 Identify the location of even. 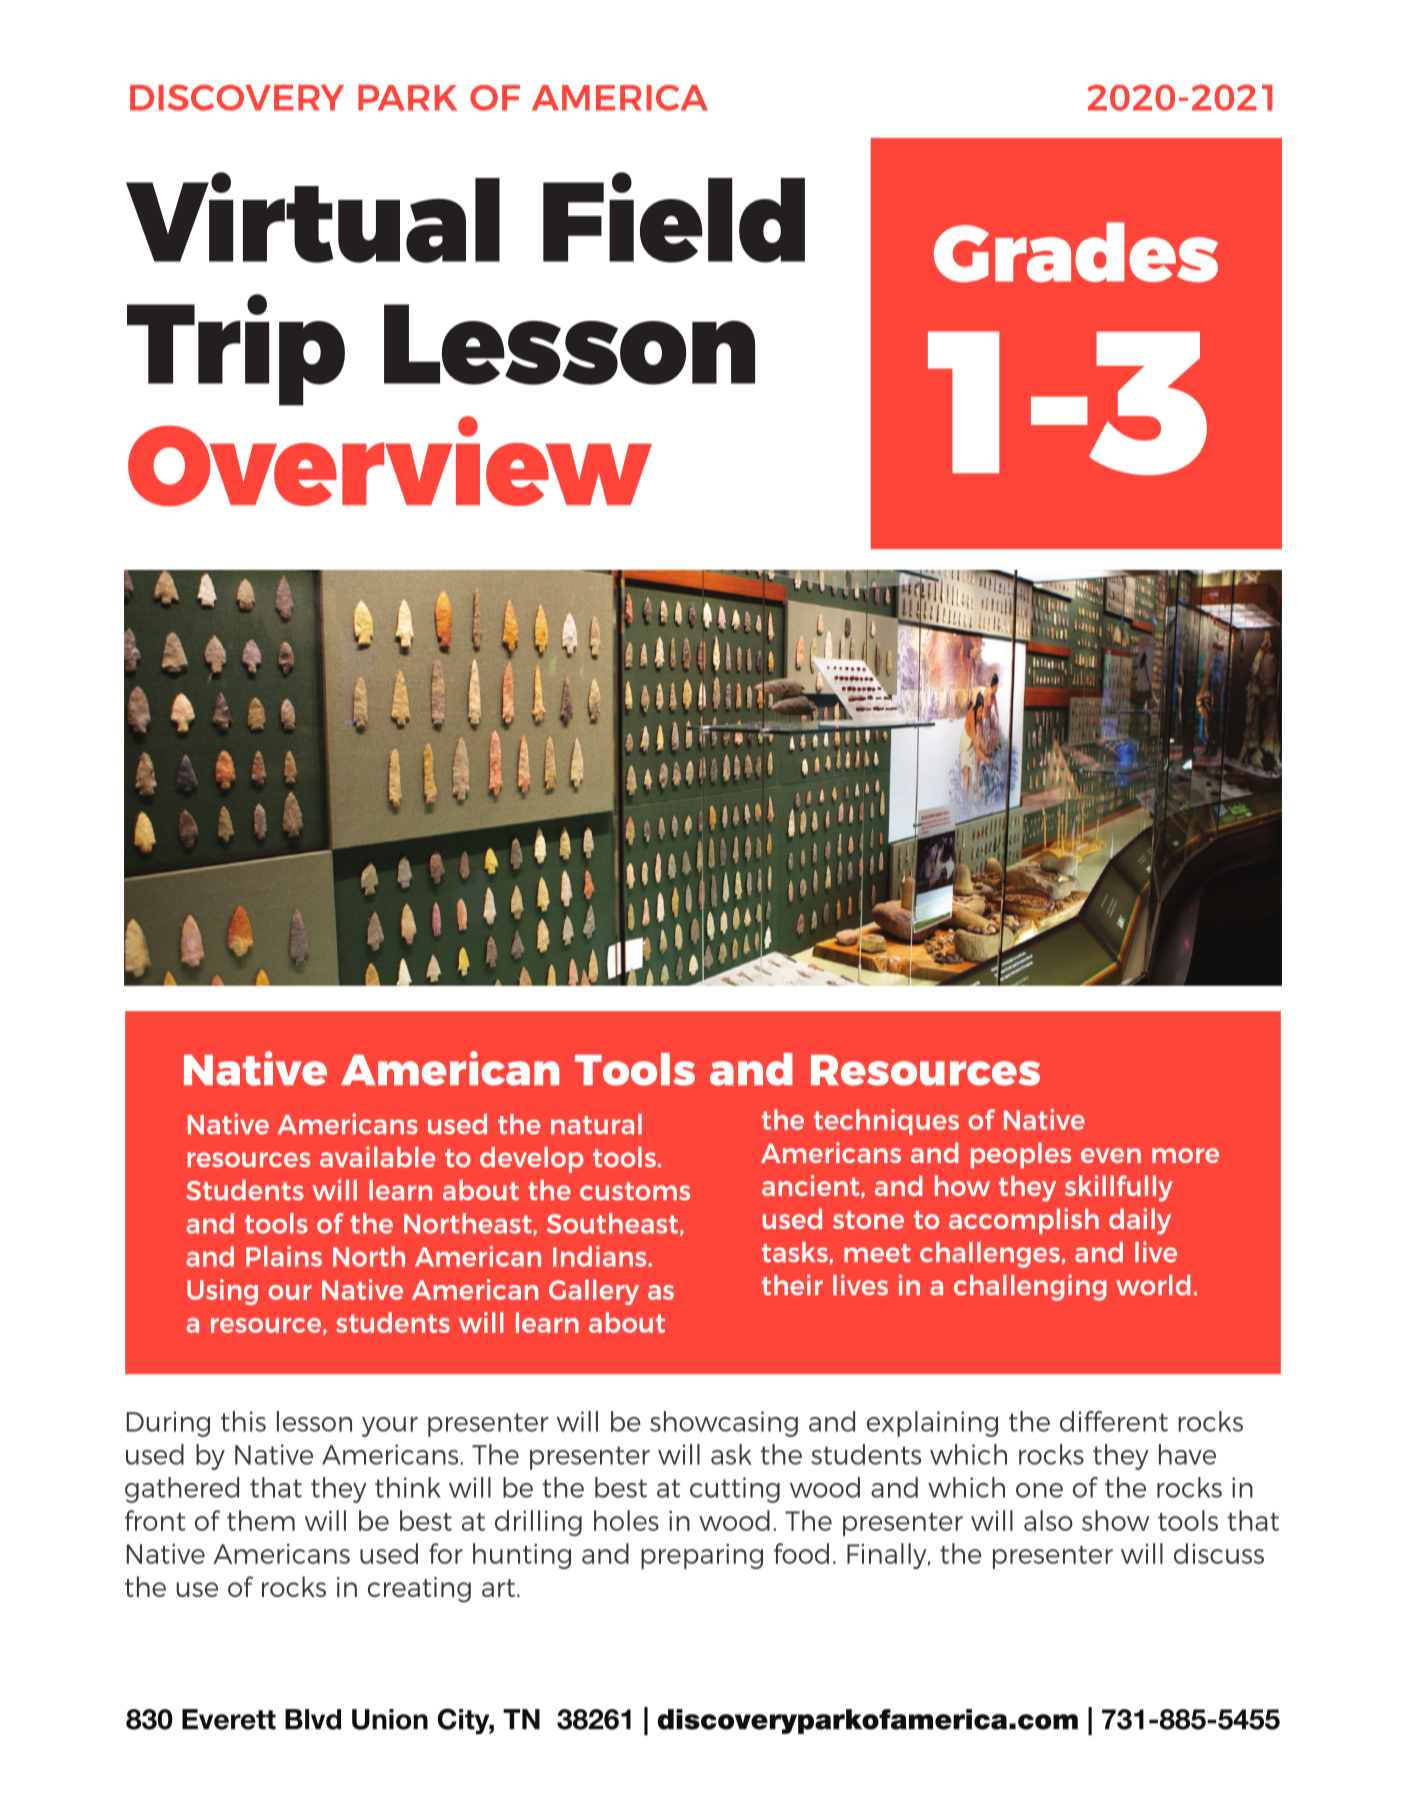
(1111, 1155).
